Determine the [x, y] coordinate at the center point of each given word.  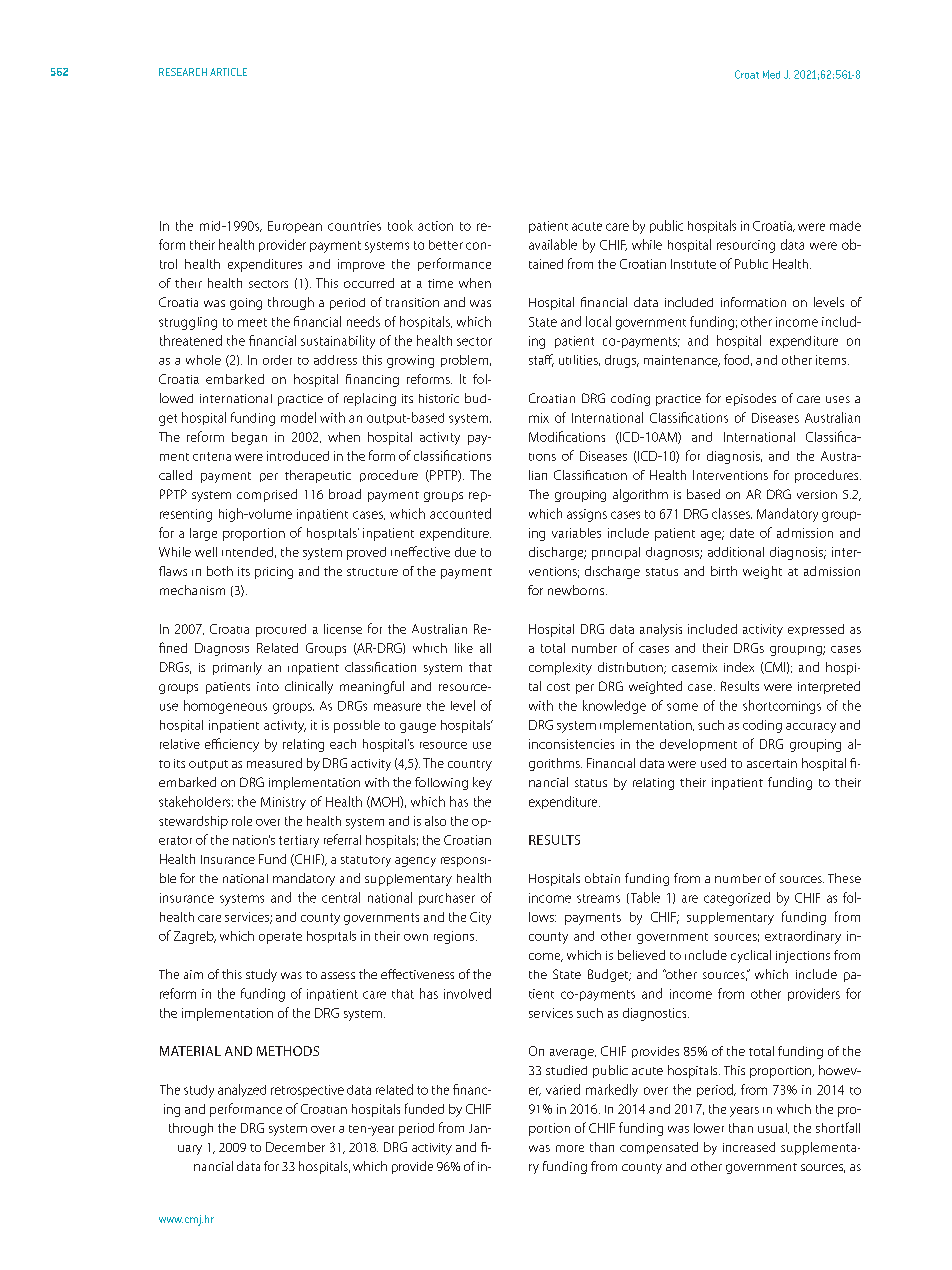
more [570, 1148]
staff [541, 360]
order [277, 360]
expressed [816, 630]
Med [771, 74]
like [464, 648]
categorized [737, 899]
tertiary [299, 841]
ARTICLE [228, 72]
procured [281, 630]
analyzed [242, 1090]
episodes [751, 399]
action [435, 226]
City [480, 918]
